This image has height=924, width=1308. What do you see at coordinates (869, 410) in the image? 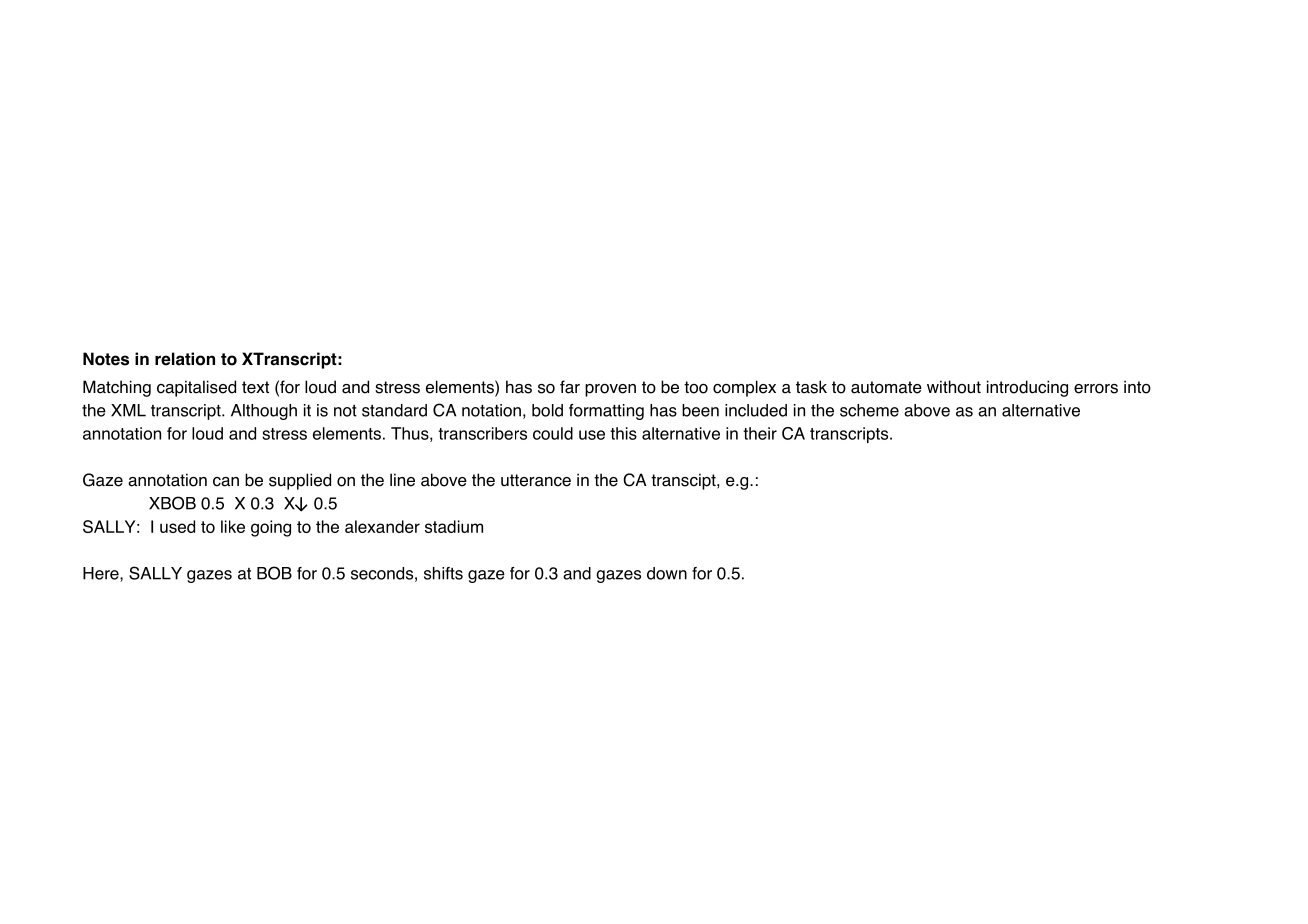
I see `scheme` at bounding box center [869, 410].
